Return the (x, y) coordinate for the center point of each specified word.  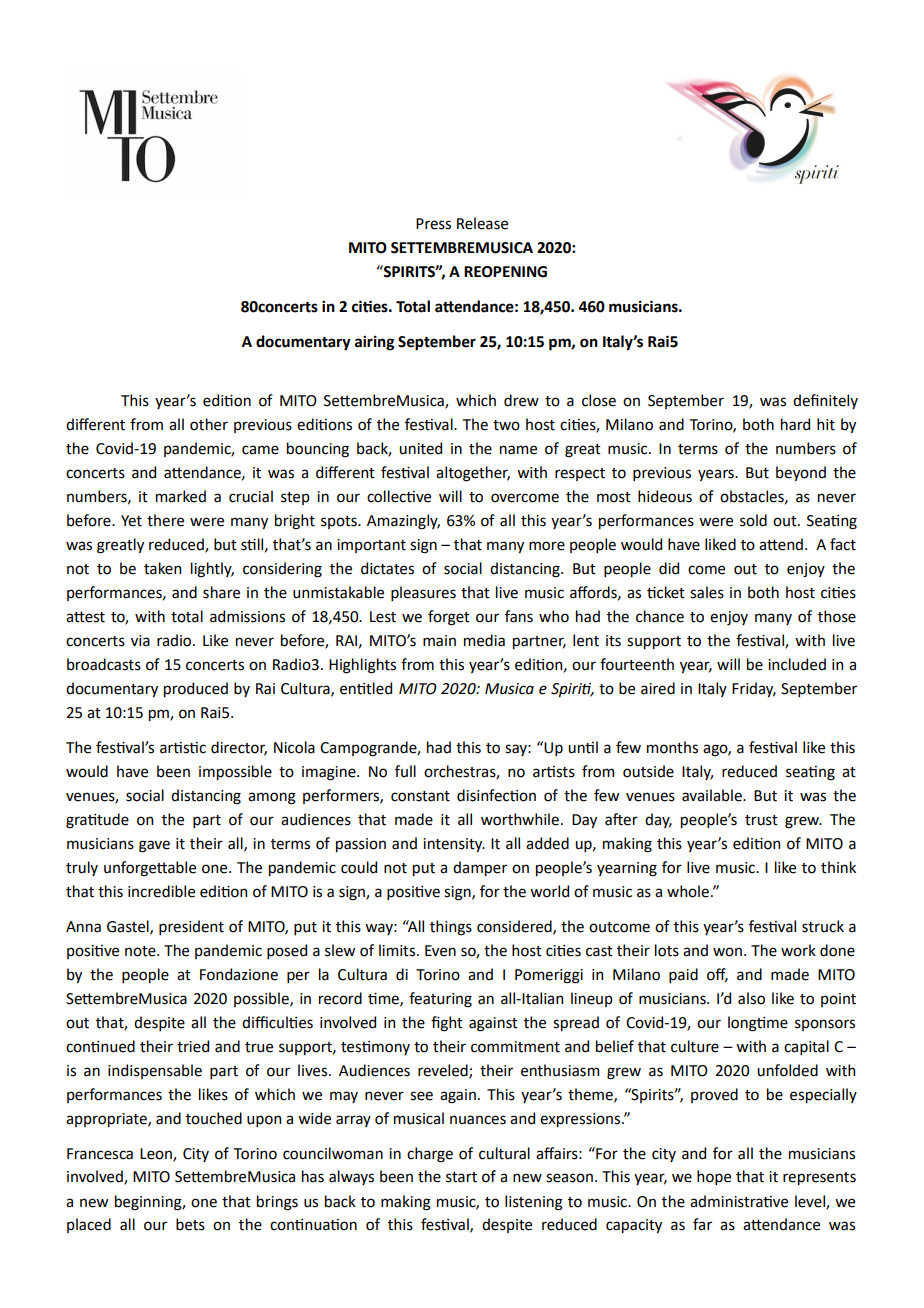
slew (340, 950)
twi (506, 425)
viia (140, 641)
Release (482, 223)
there (165, 520)
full (405, 771)
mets (190, 1224)
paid (683, 975)
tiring (374, 343)
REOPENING (505, 272)
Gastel (129, 927)
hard (795, 424)
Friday (754, 689)
